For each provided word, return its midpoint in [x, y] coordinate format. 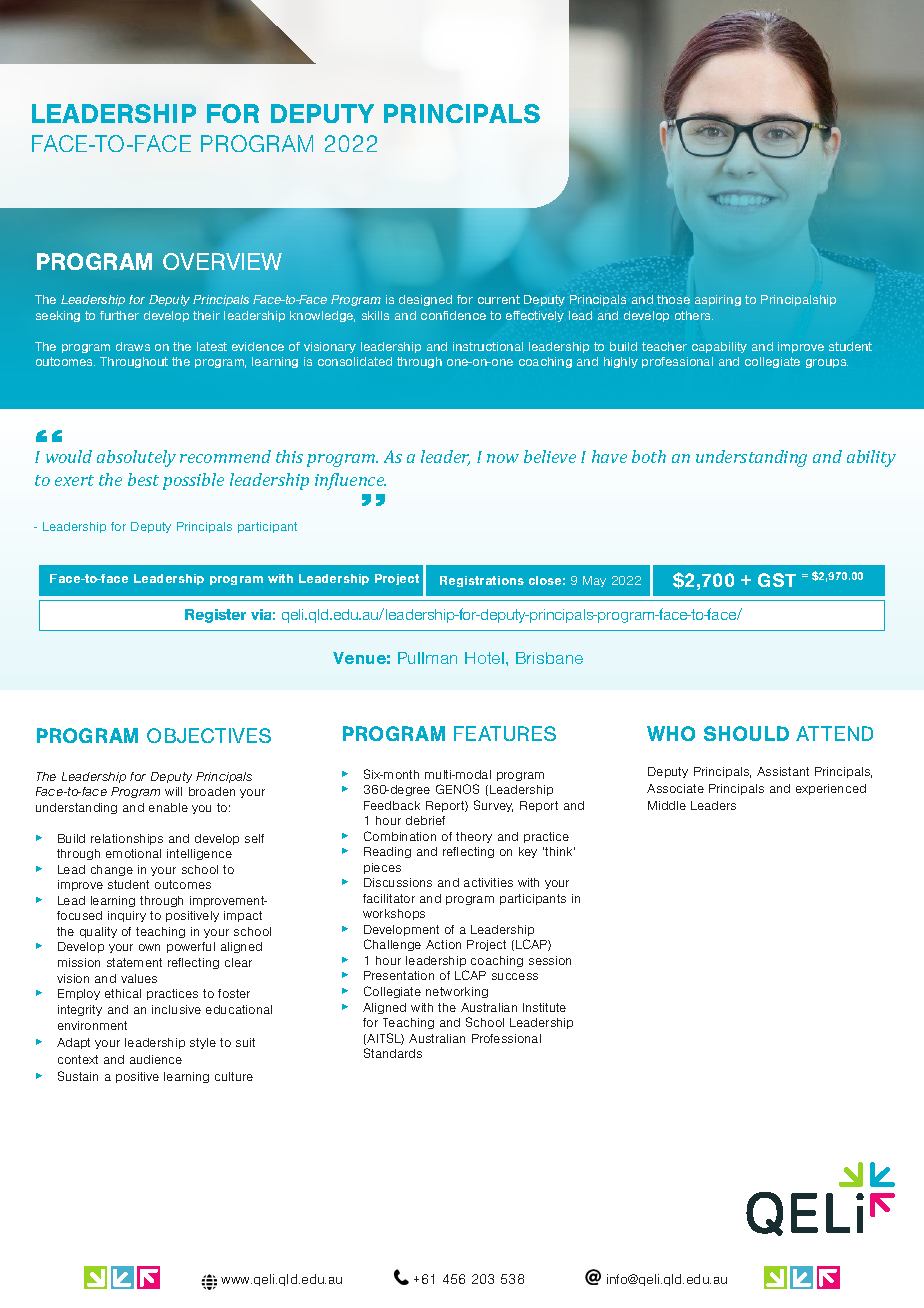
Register [215, 616]
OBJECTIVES [209, 735]
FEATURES [505, 733]
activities [488, 882]
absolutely [136, 458]
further [119, 315]
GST [777, 580]
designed [425, 300]
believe [550, 456]
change [112, 870]
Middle [667, 805]
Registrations [482, 581]
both [649, 456]
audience [156, 1059]
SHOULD [746, 733]
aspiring [718, 300]
